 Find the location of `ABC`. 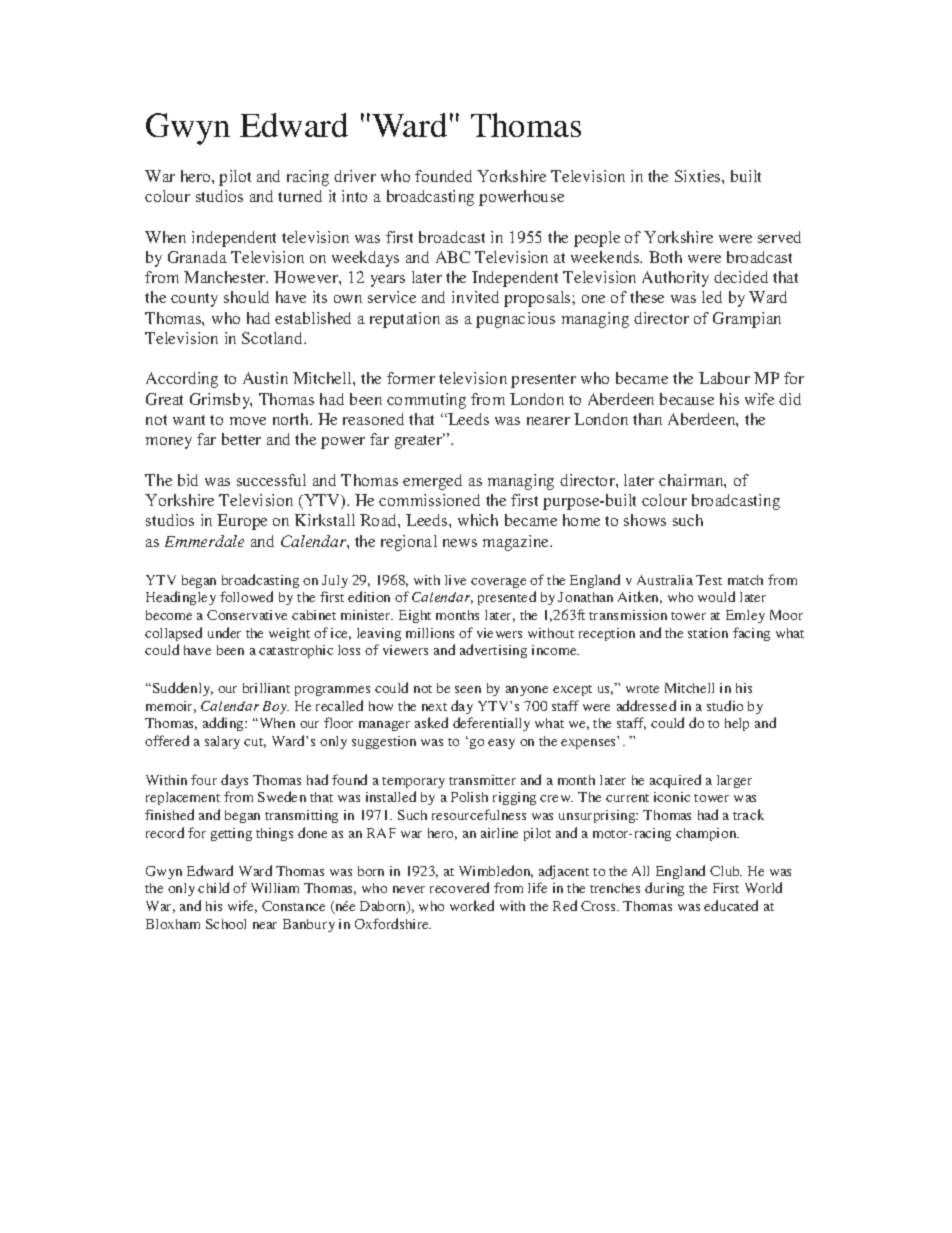

ABC is located at coordinates (453, 257).
